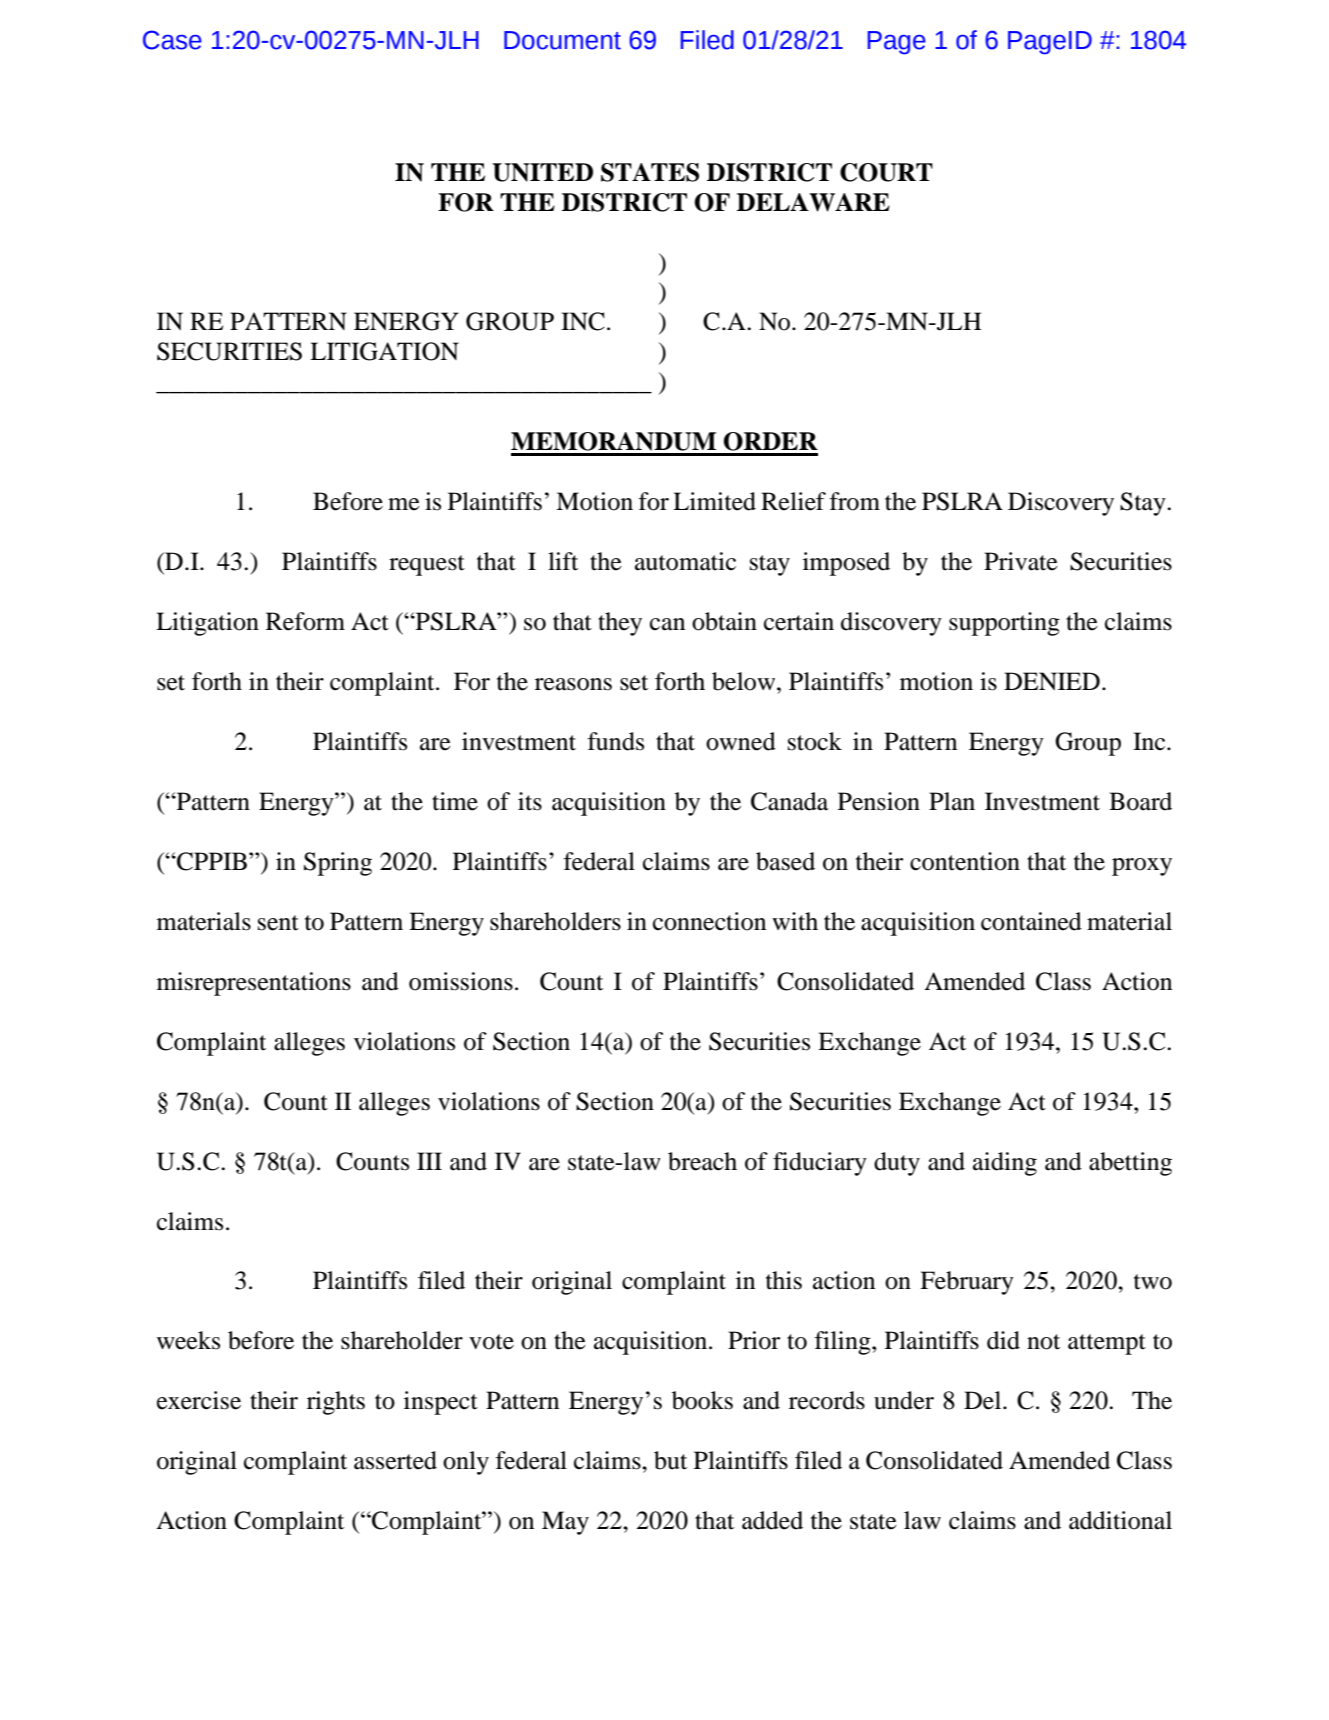  Describe the element at coordinates (616, 741) in the screenshot. I see `funds` at that location.
